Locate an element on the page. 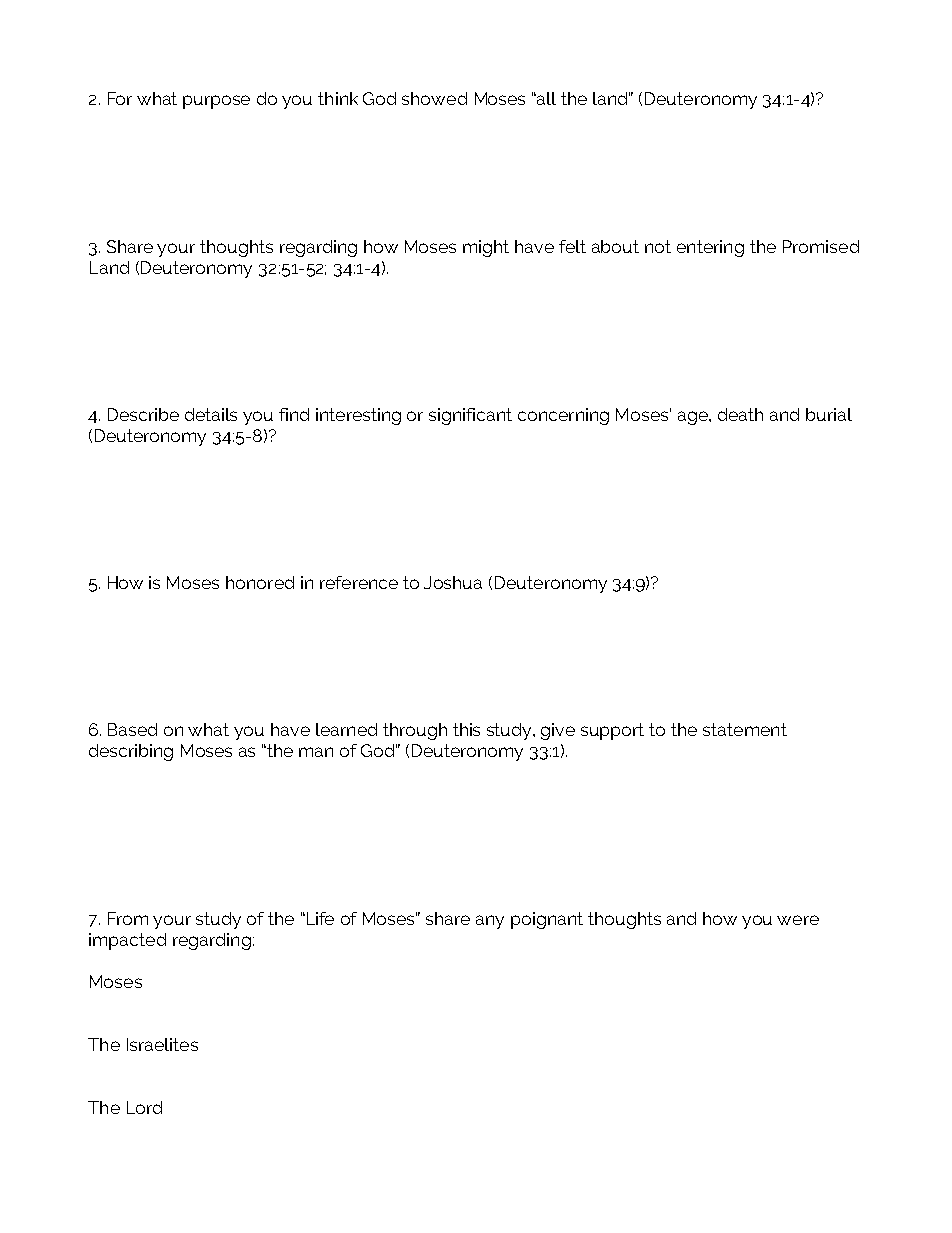 This page has width=952, height=1233. this is located at coordinates (466, 729).
